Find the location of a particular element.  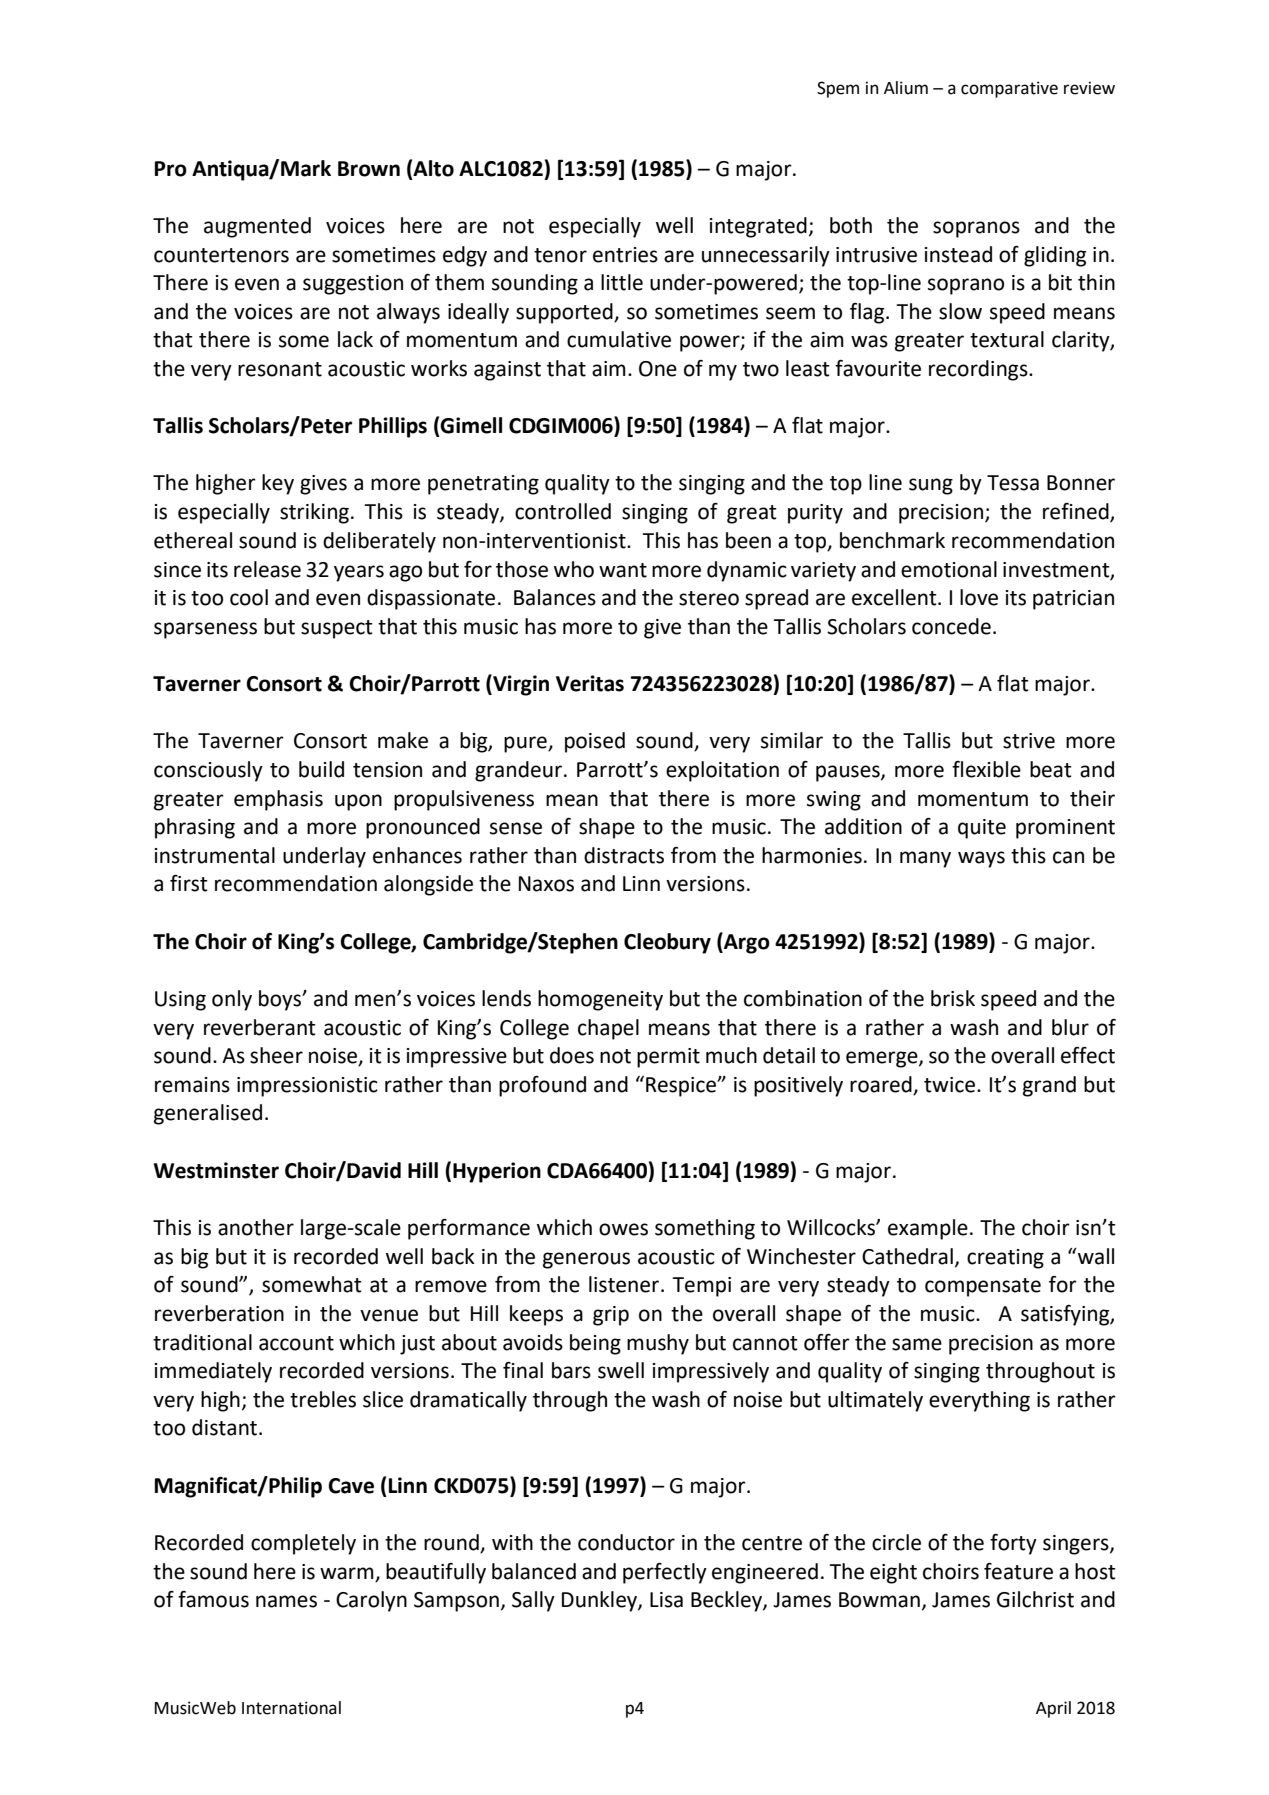

listener is located at coordinates (625, 1284).
